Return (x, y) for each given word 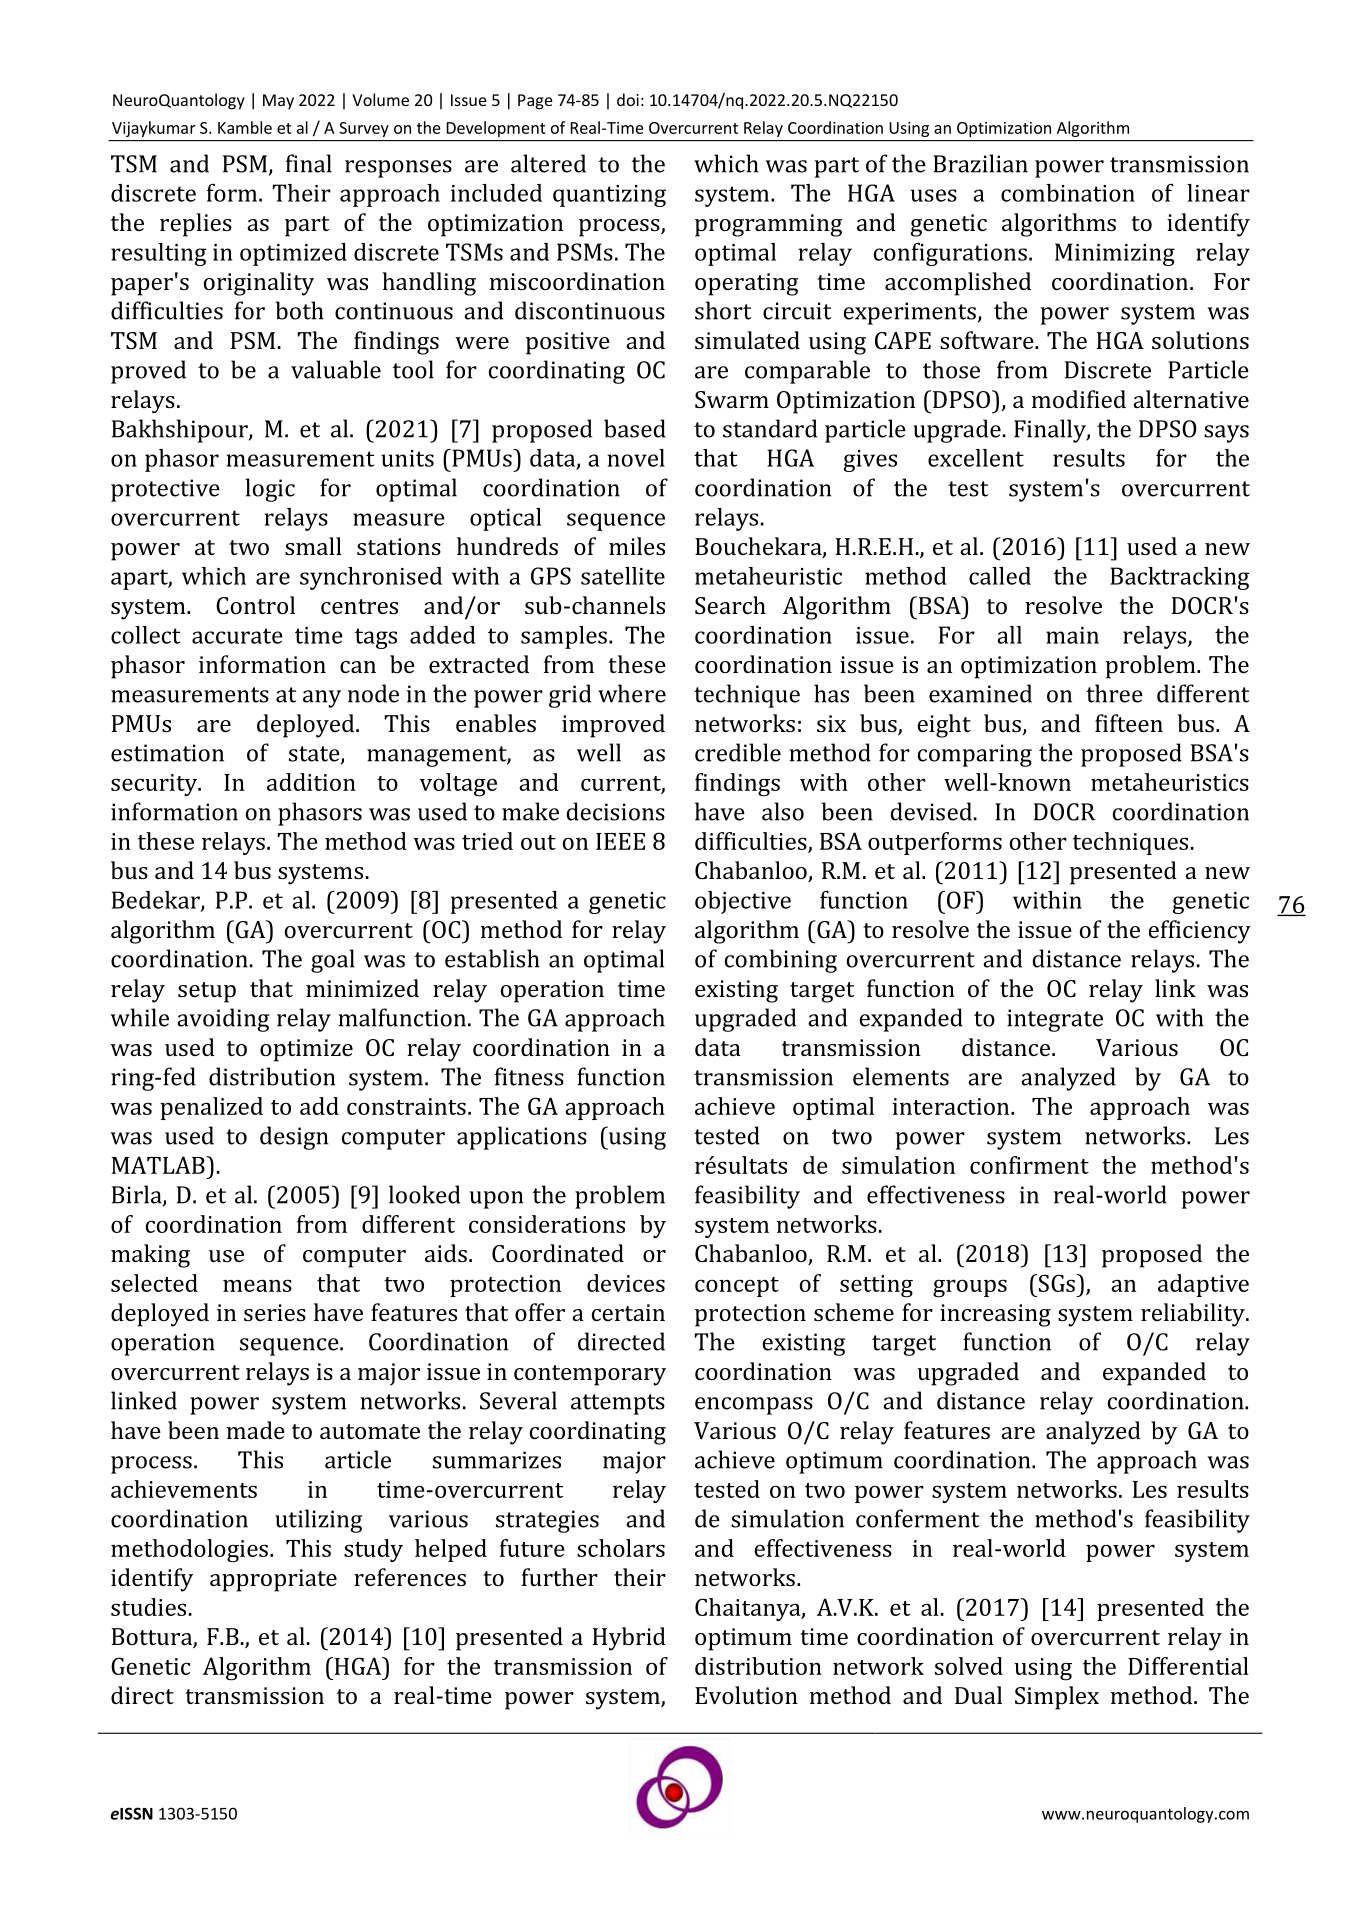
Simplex (1057, 1698)
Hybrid (629, 1639)
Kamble (245, 127)
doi (628, 99)
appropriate (273, 1580)
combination (1068, 193)
